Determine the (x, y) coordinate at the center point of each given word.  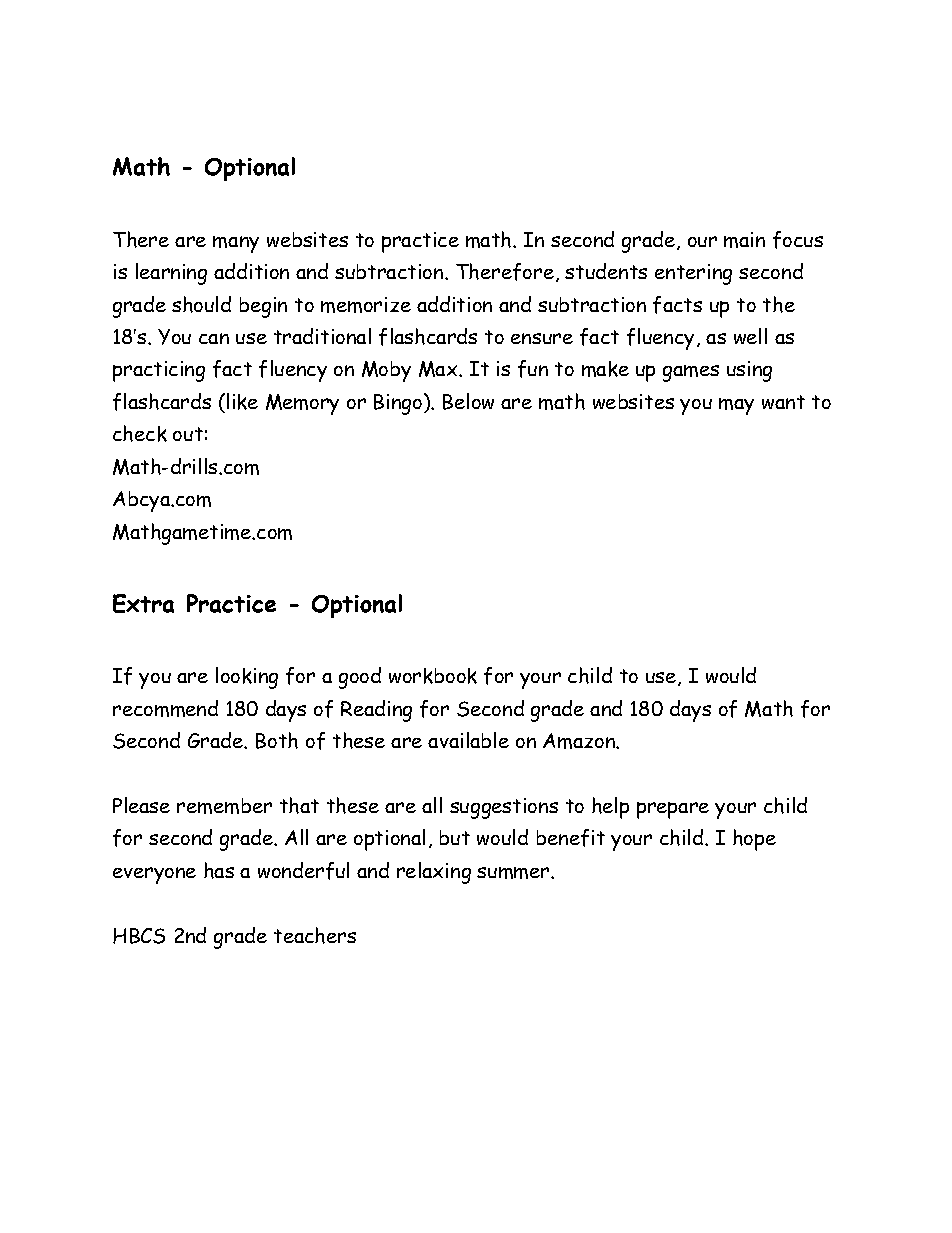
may (736, 406)
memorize (366, 305)
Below (468, 401)
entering (693, 274)
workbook (433, 676)
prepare (673, 810)
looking (247, 678)
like (242, 401)
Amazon (580, 741)
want (783, 402)
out (188, 434)
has (219, 870)
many (236, 244)
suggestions (504, 808)
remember (224, 806)
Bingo (398, 404)
